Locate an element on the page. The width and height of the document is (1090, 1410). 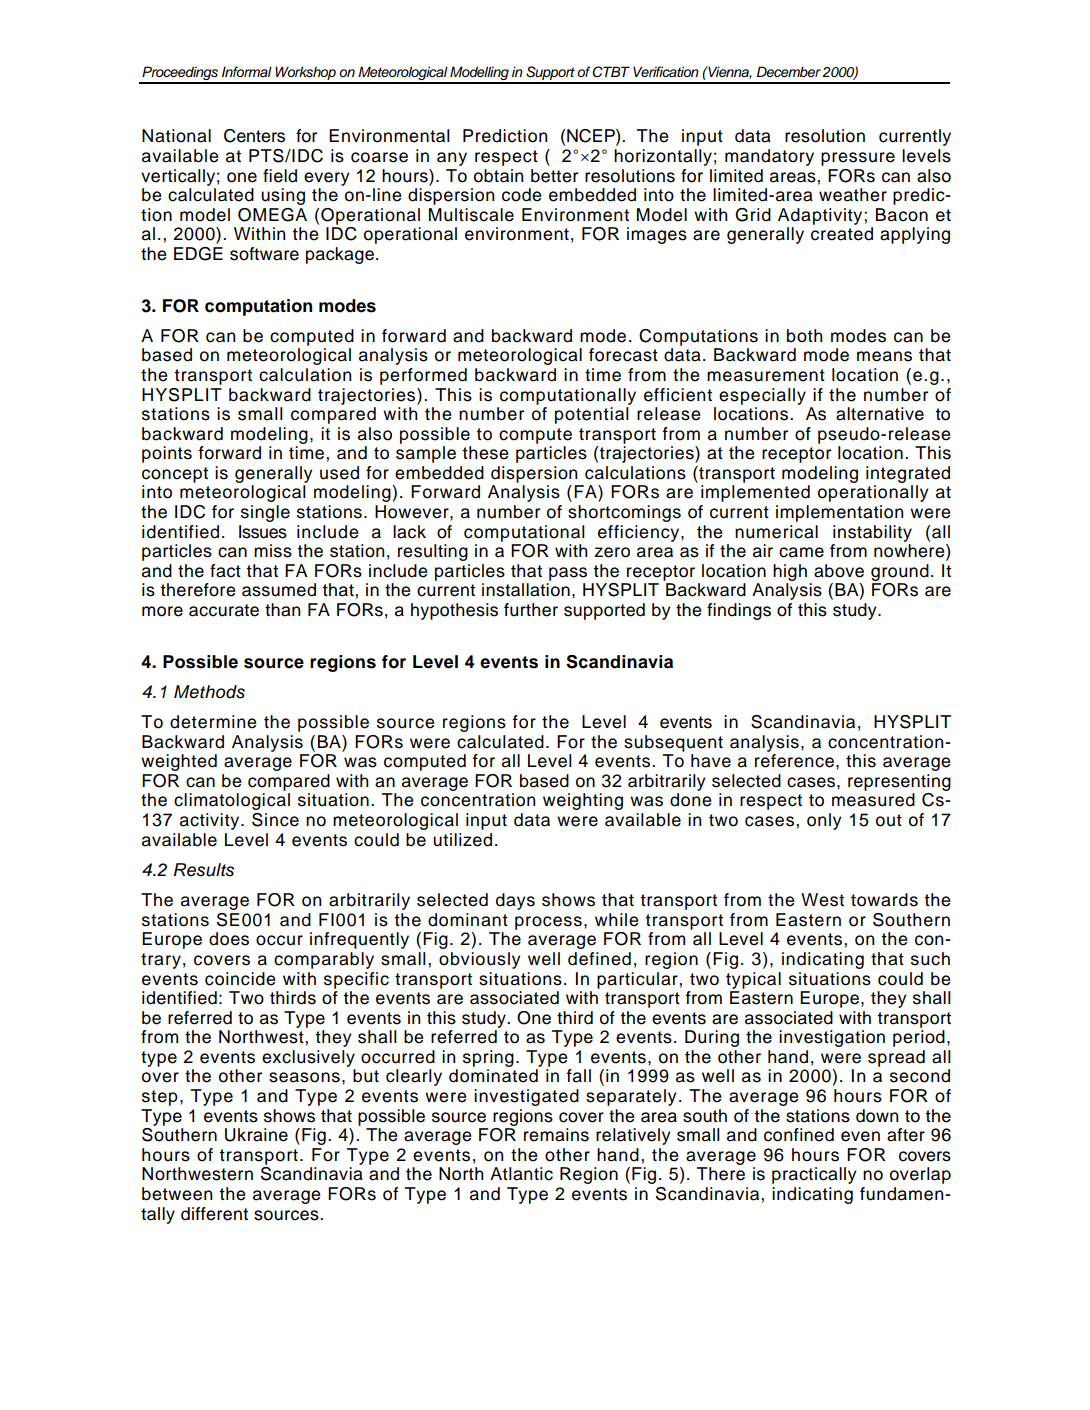
Ukraine is located at coordinates (256, 1135).
